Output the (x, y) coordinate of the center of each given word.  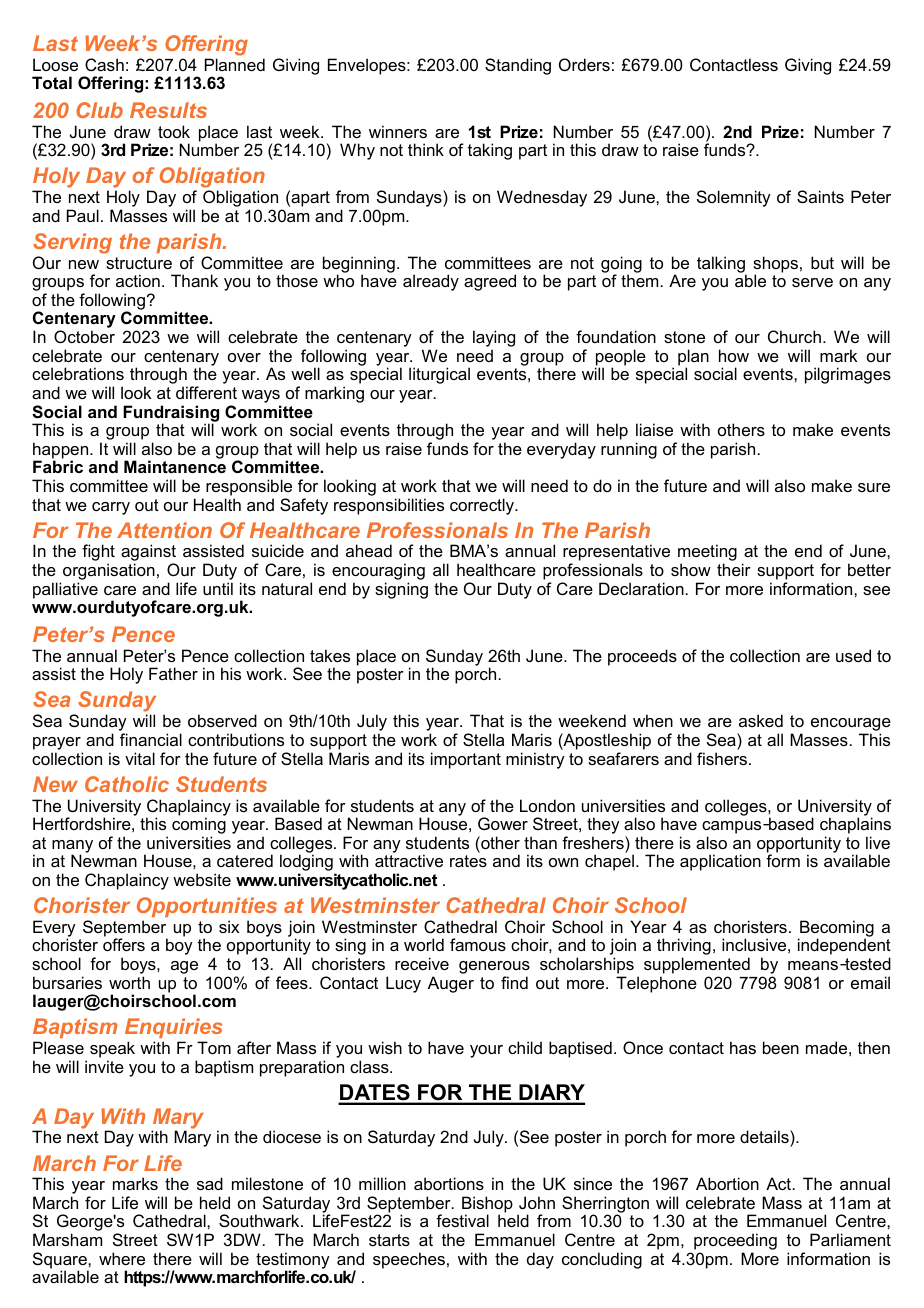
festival (462, 1220)
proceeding (735, 1243)
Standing (518, 66)
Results (168, 110)
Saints (820, 196)
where (122, 1258)
